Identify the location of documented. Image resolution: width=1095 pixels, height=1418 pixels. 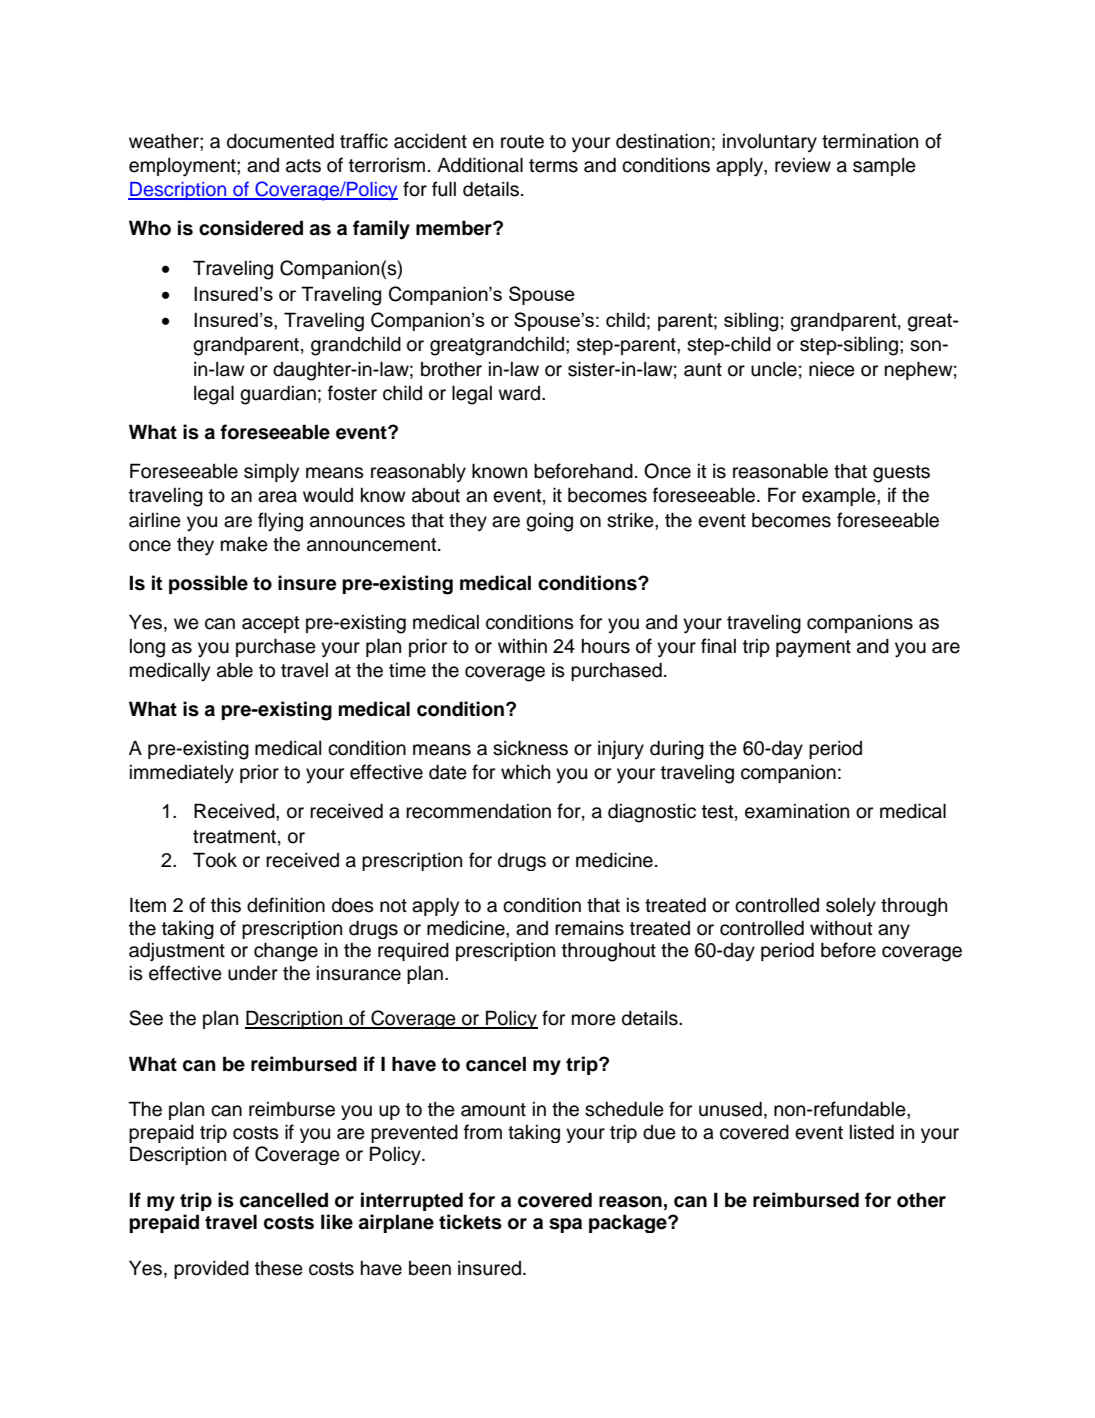
(280, 141).
